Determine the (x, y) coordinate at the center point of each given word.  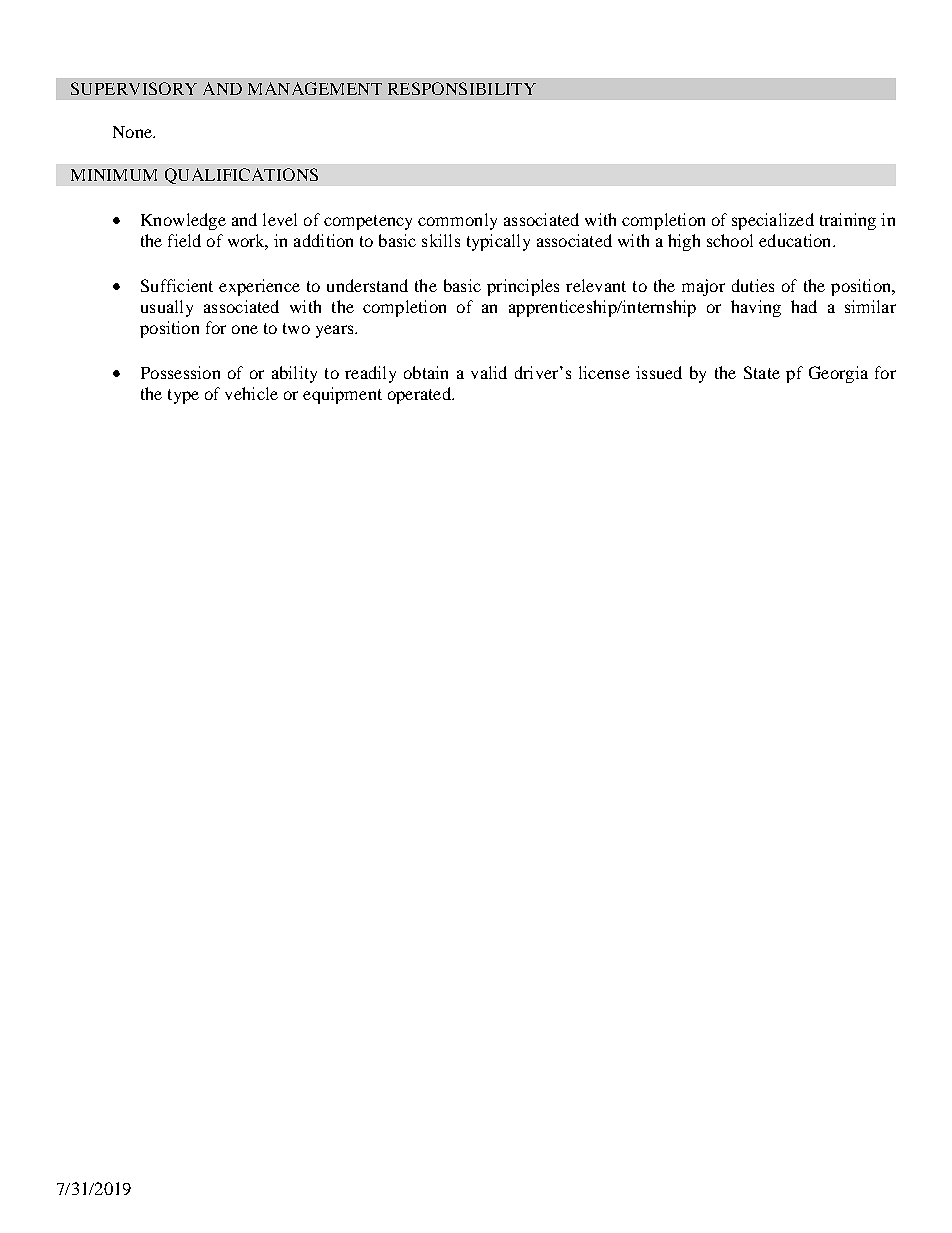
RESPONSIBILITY (462, 88)
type (183, 396)
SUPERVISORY (134, 88)
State (762, 372)
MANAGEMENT (315, 88)
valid (489, 372)
